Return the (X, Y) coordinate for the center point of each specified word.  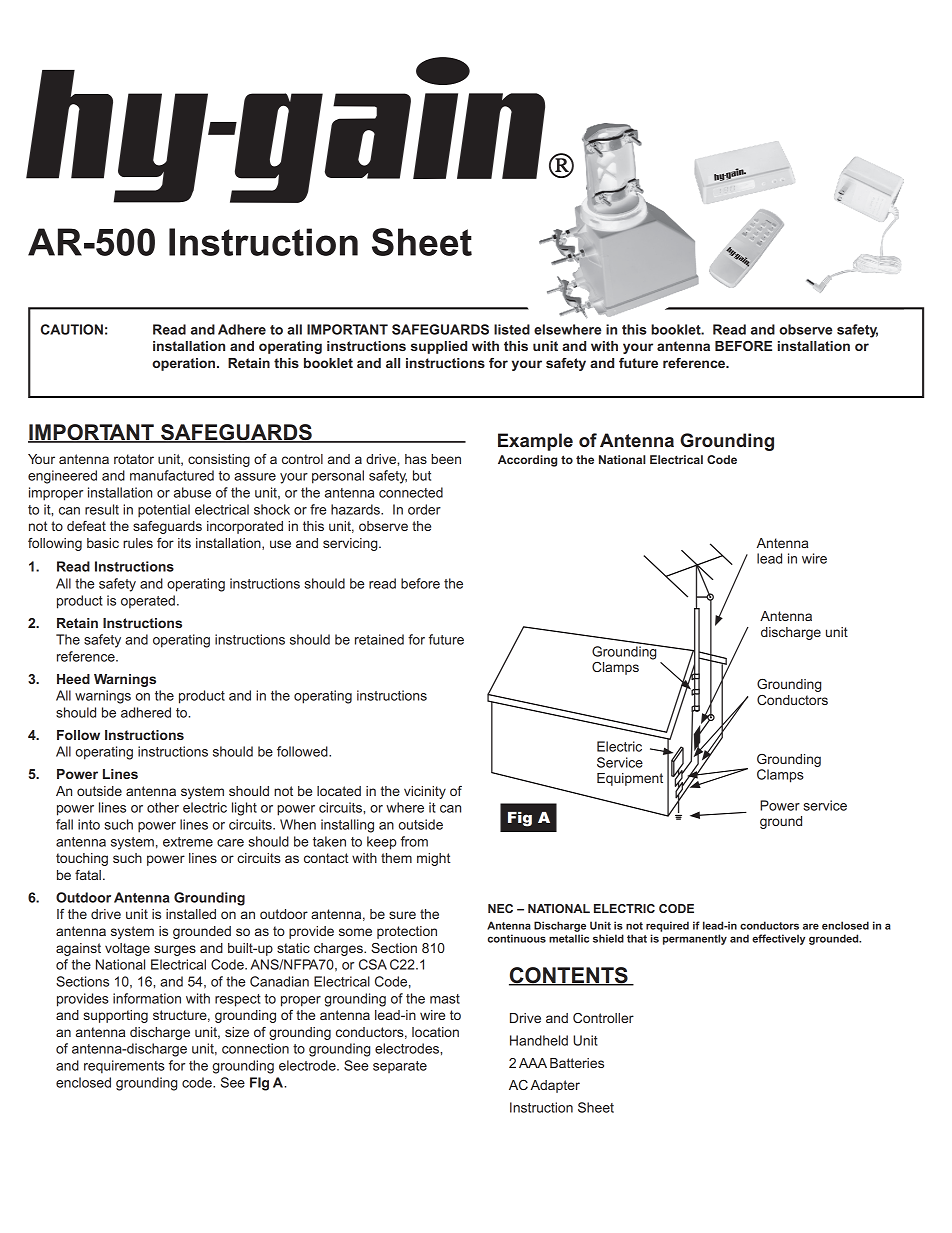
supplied (439, 347)
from (414, 841)
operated (148, 602)
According (527, 461)
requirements (124, 1067)
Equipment (630, 779)
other (163, 807)
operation (185, 364)
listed (512, 329)
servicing (351, 544)
